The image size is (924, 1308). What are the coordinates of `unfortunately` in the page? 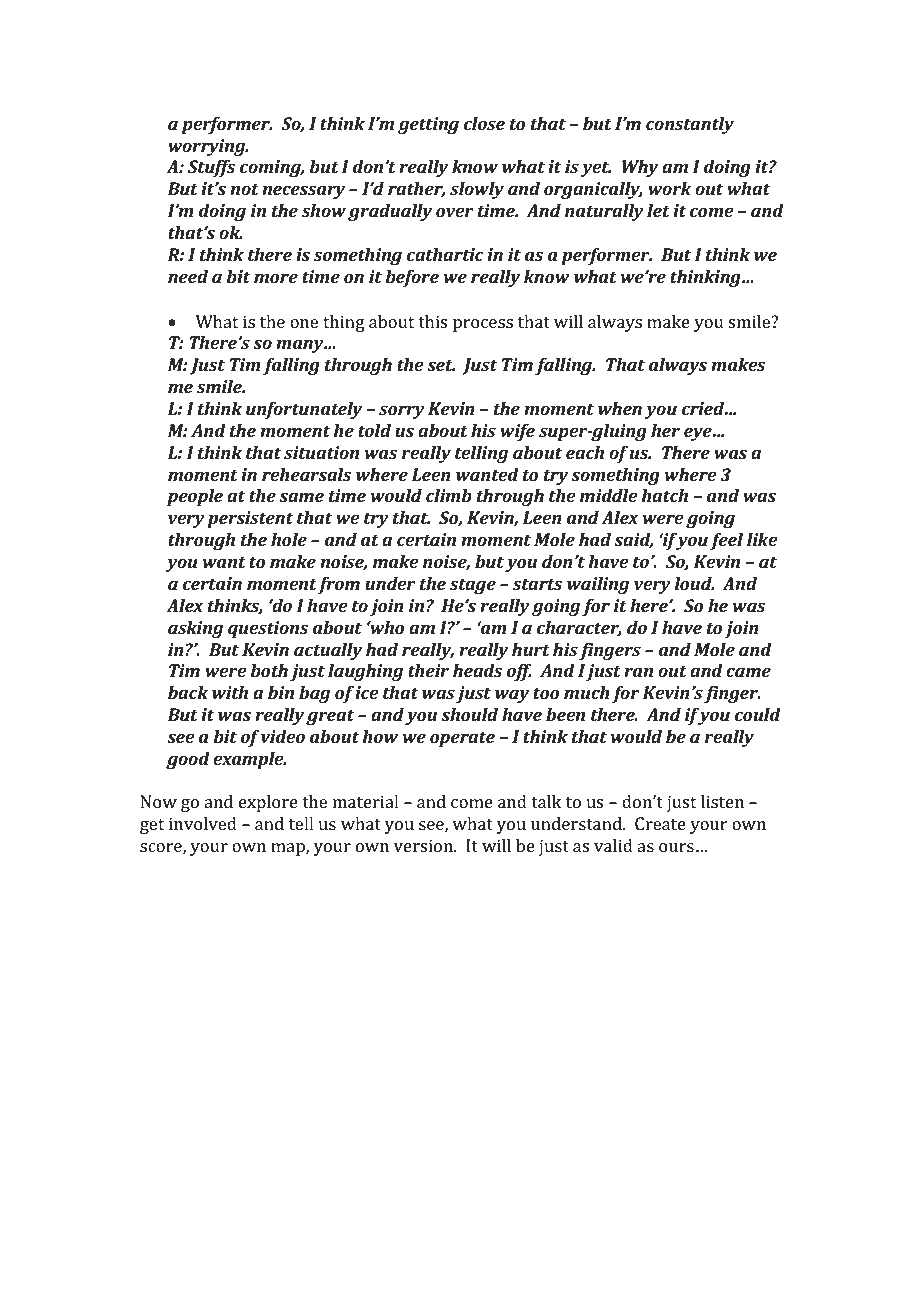 It's located at (304, 410).
